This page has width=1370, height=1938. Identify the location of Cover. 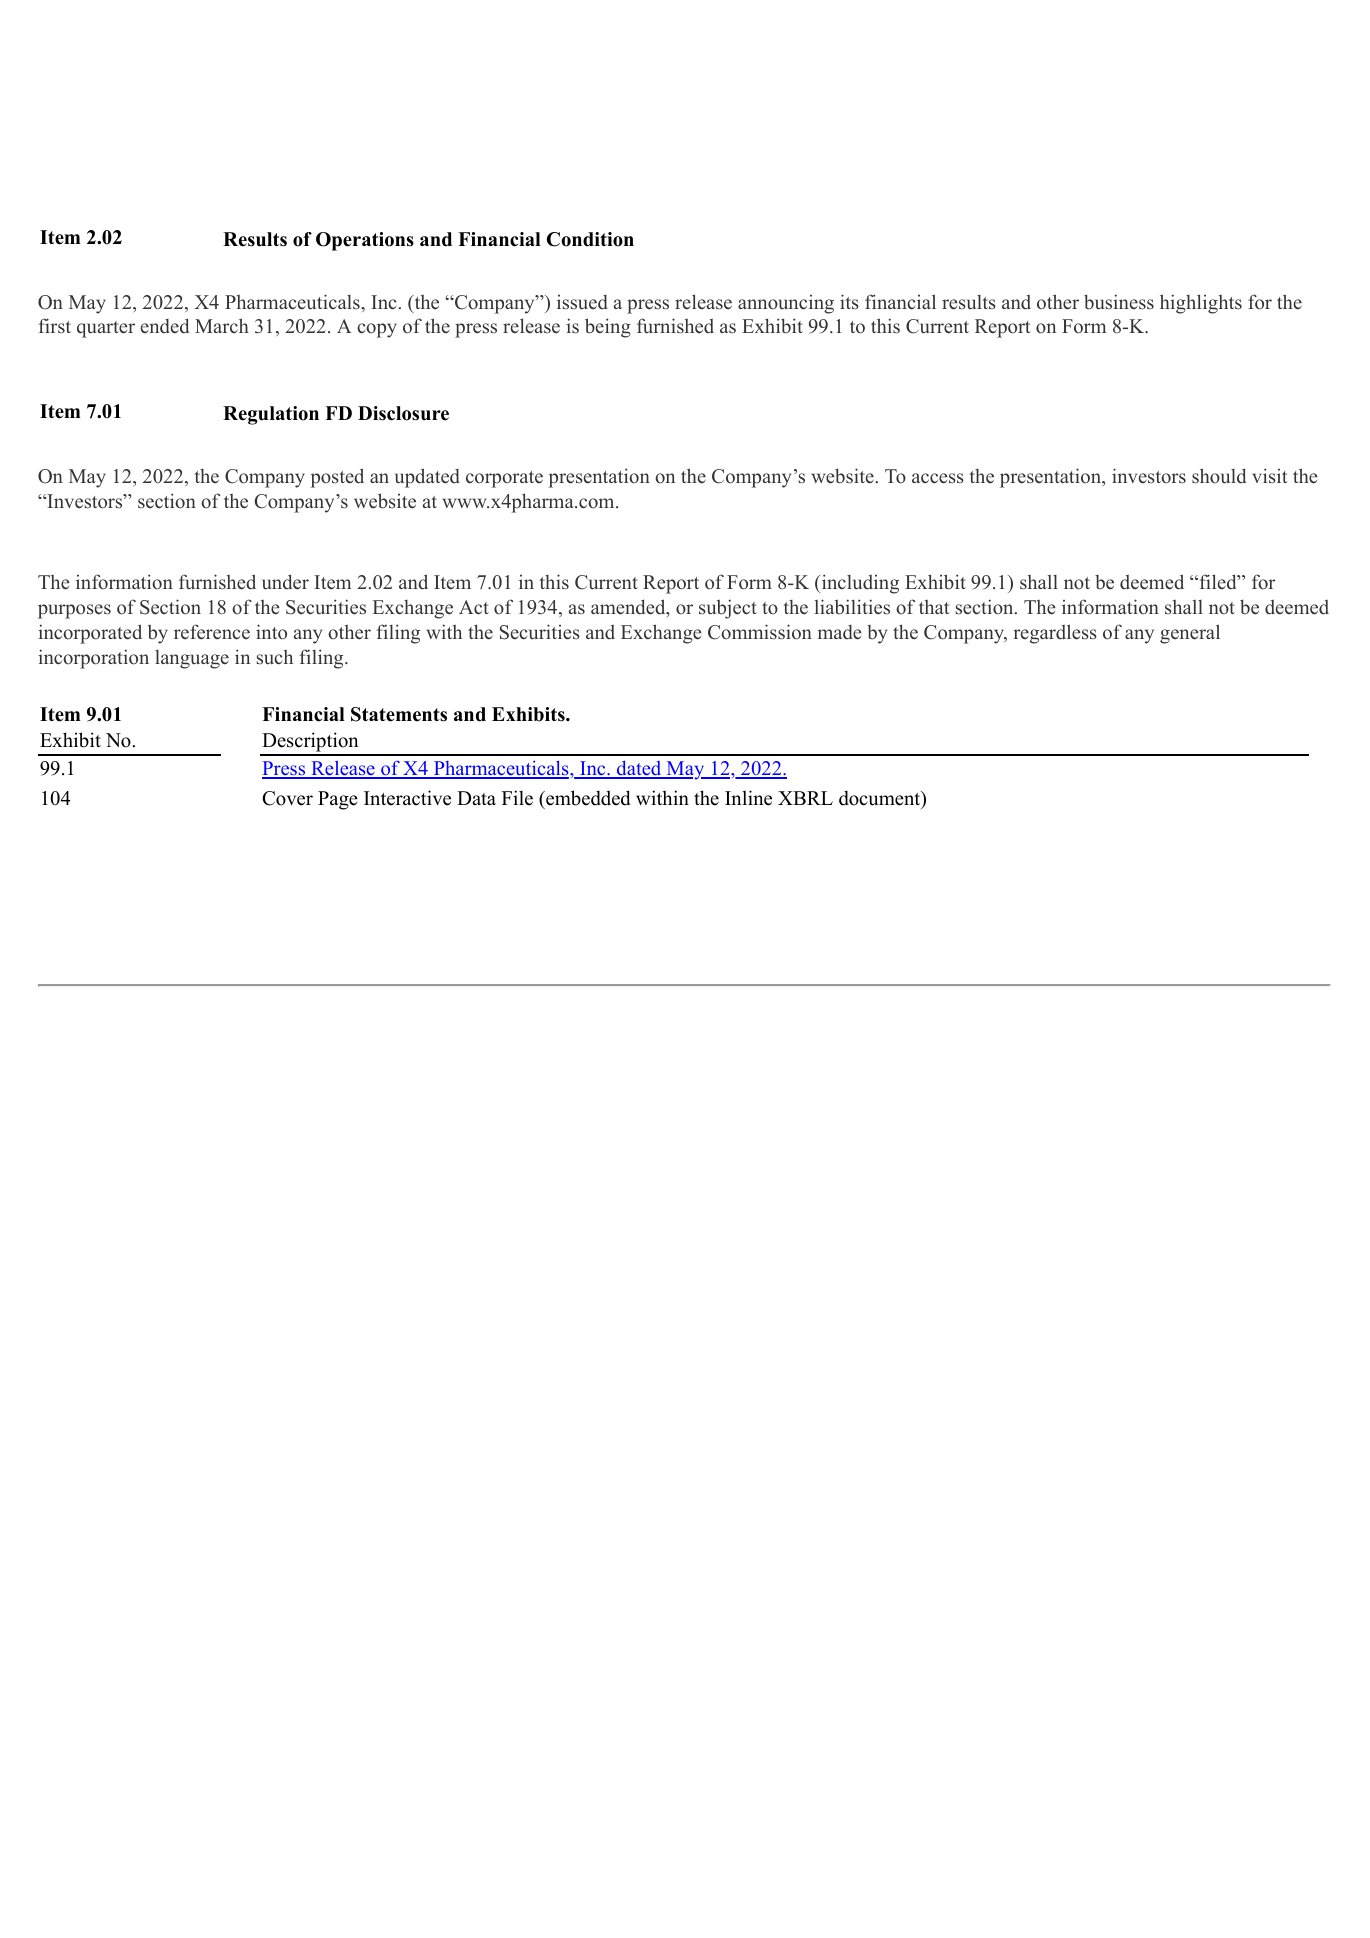
(287, 798).
